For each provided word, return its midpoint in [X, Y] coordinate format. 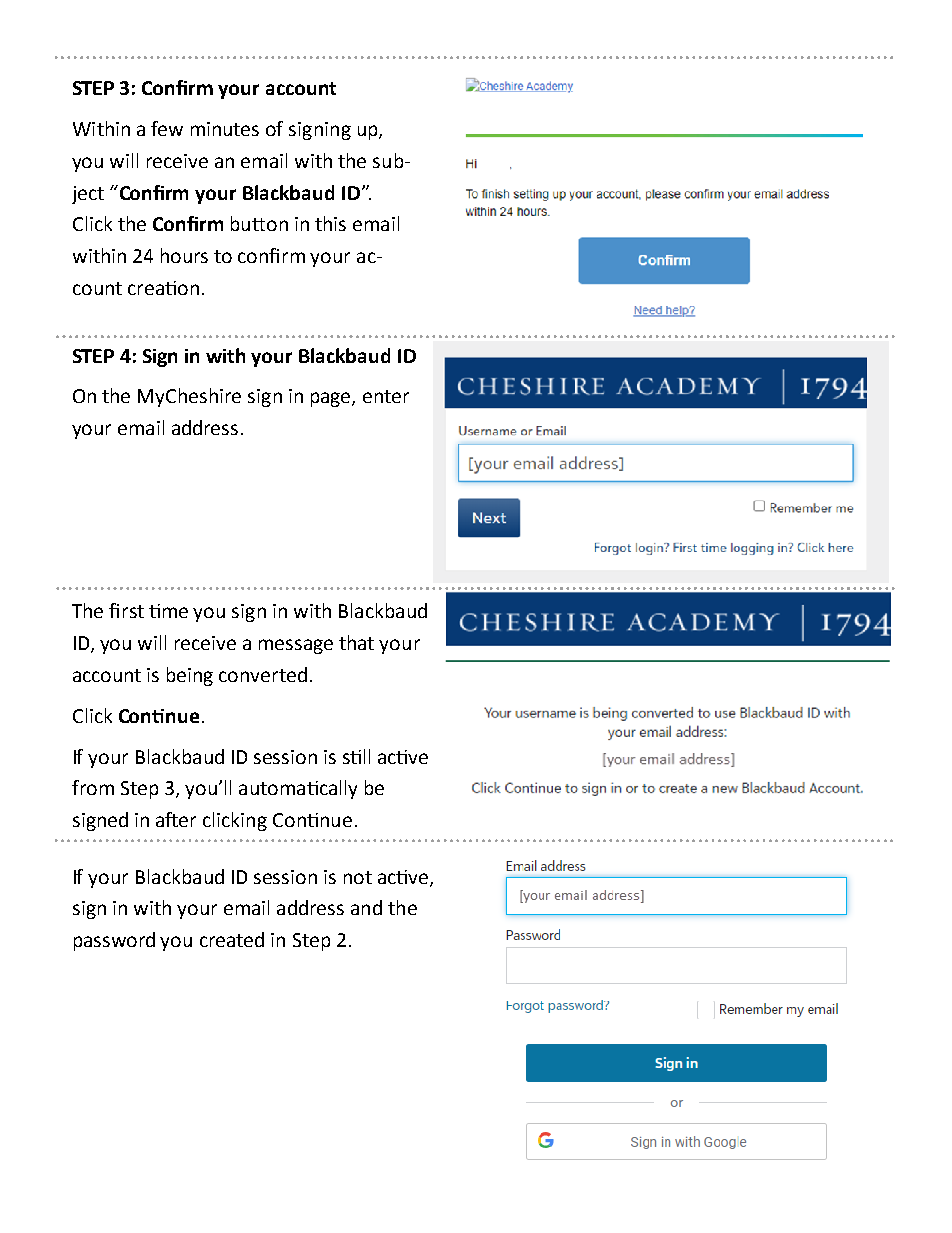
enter [386, 396]
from [93, 787]
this [330, 223]
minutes [225, 129]
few [167, 128]
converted [263, 674]
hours [184, 255]
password [114, 941]
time [168, 611]
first [126, 610]
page [332, 399]
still [356, 756]
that [356, 642]
